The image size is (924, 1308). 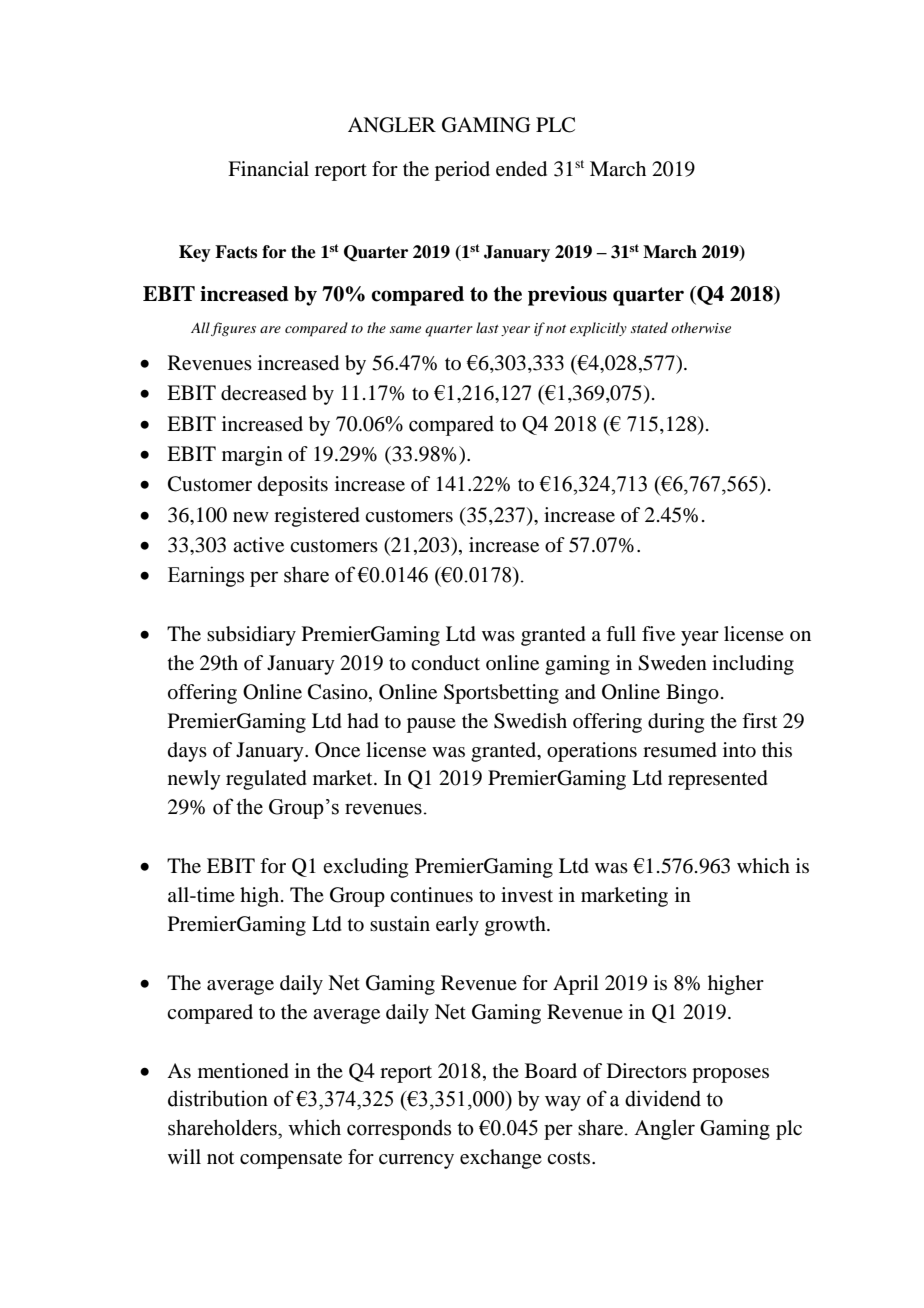 What do you see at coordinates (718, 780) in the screenshot?
I see `represented` at bounding box center [718, 780].
